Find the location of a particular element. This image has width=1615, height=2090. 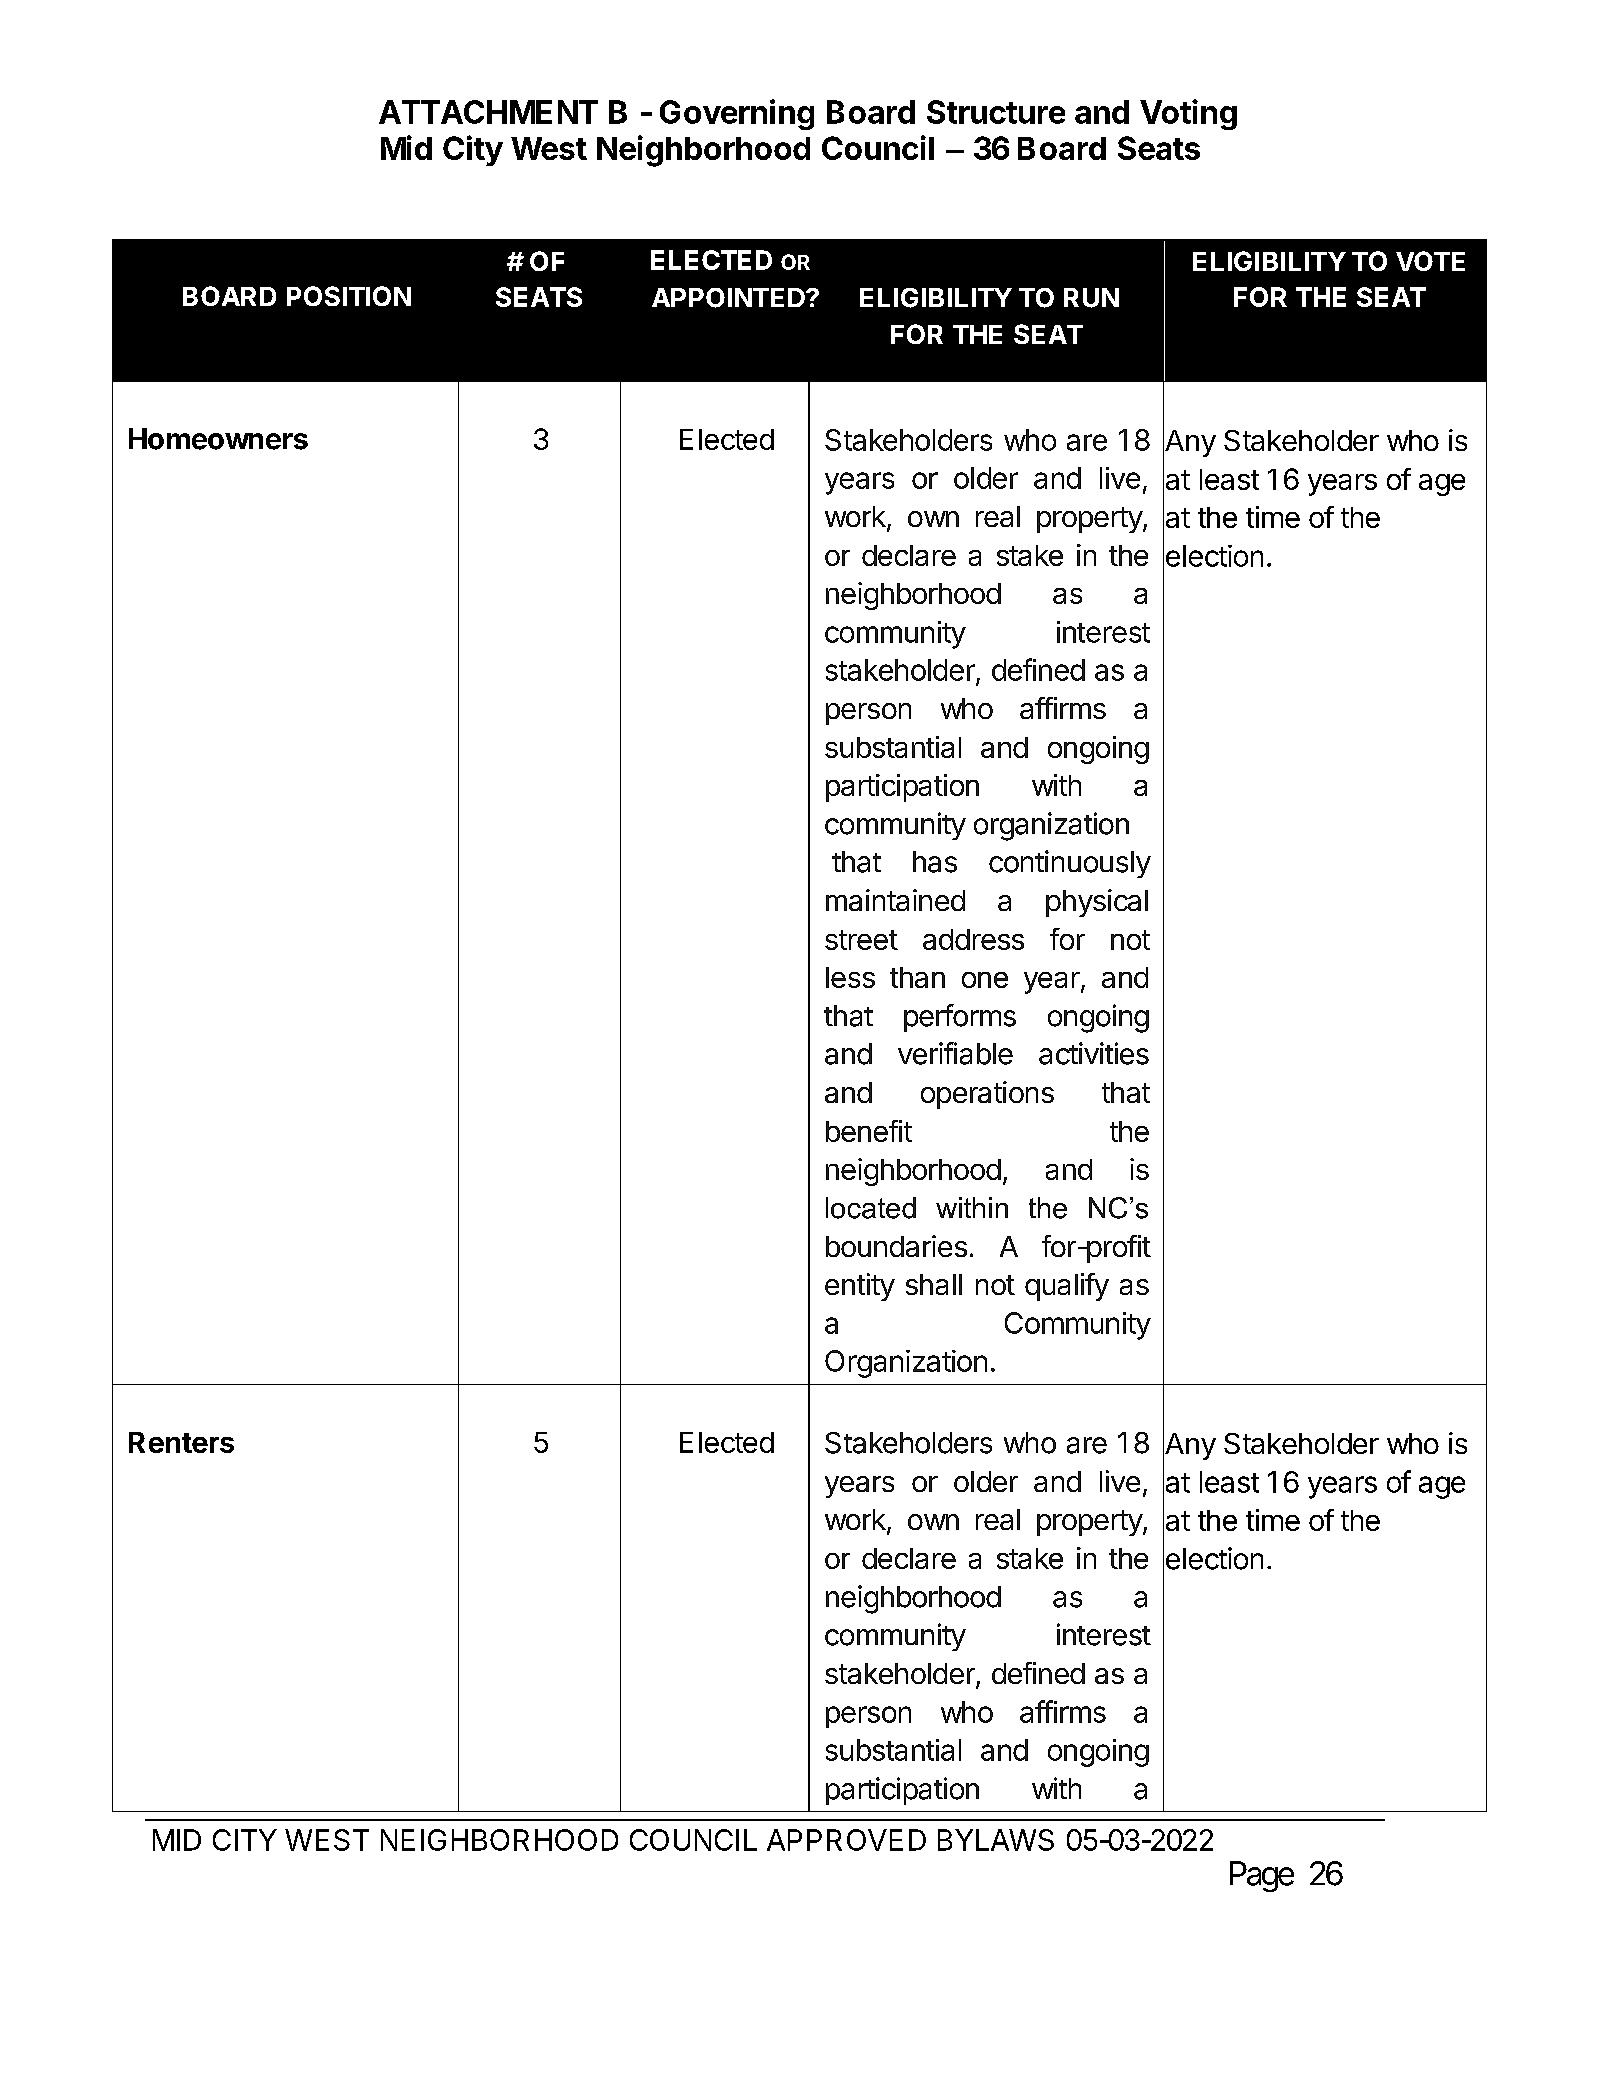

ATTACHMENT is located at coordinates (488, 112).
